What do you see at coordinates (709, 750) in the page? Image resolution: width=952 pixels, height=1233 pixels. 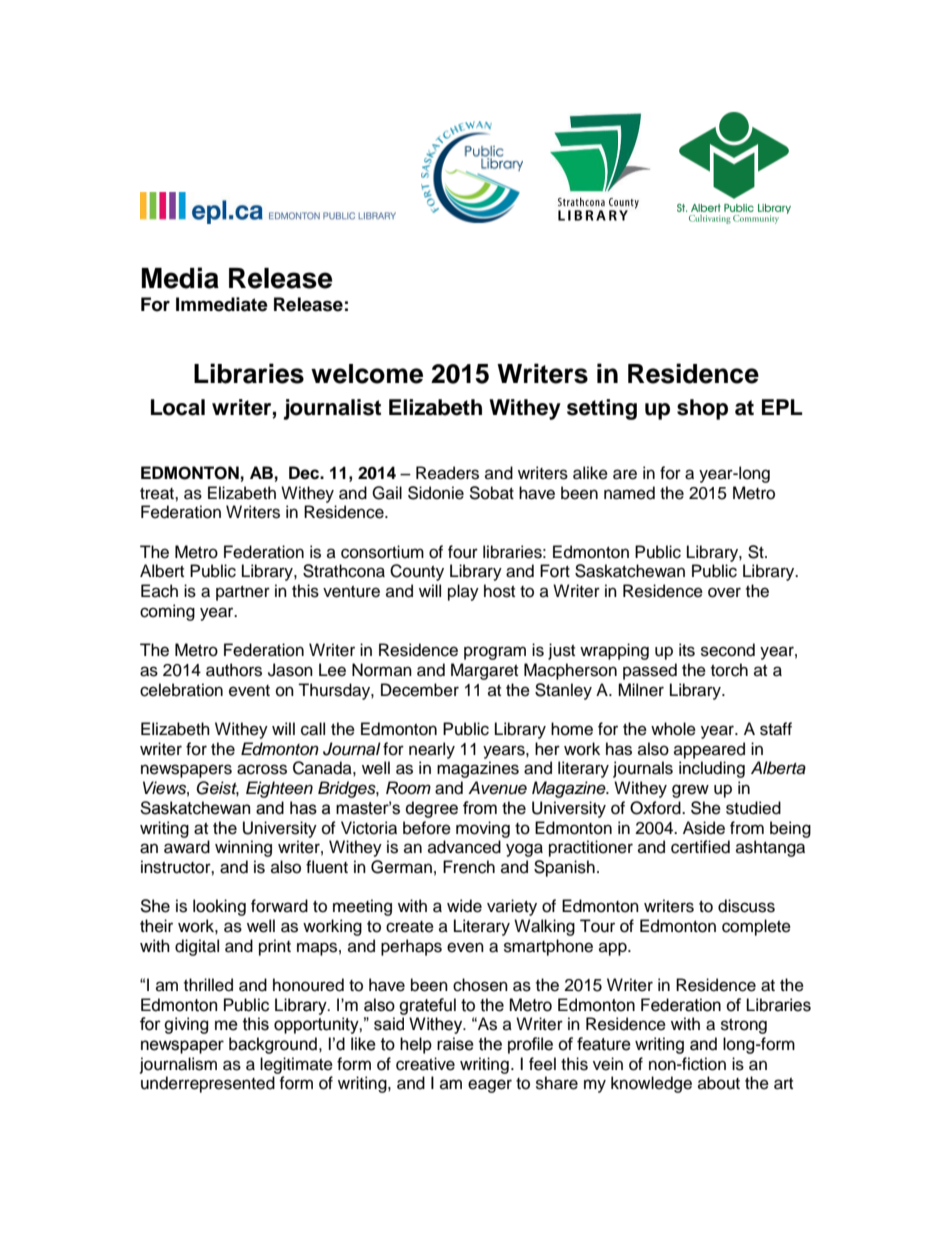 I see `appeared` at bounding box center [709, 750].
